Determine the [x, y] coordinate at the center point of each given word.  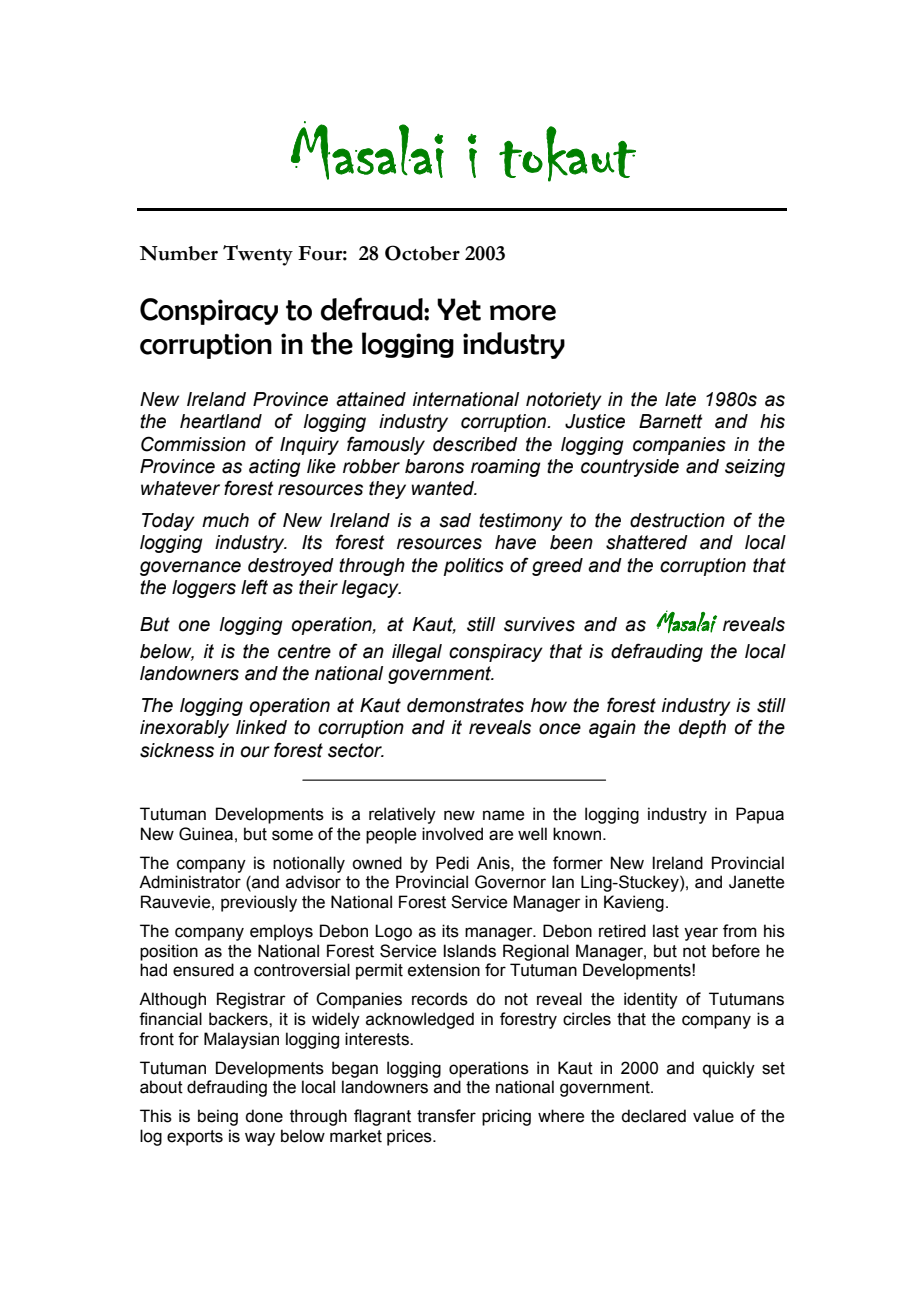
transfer [446, 1116]
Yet [459, 309]
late [680, 399]
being [218, 1117]
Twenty [258, 255]
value [713, 1116]
